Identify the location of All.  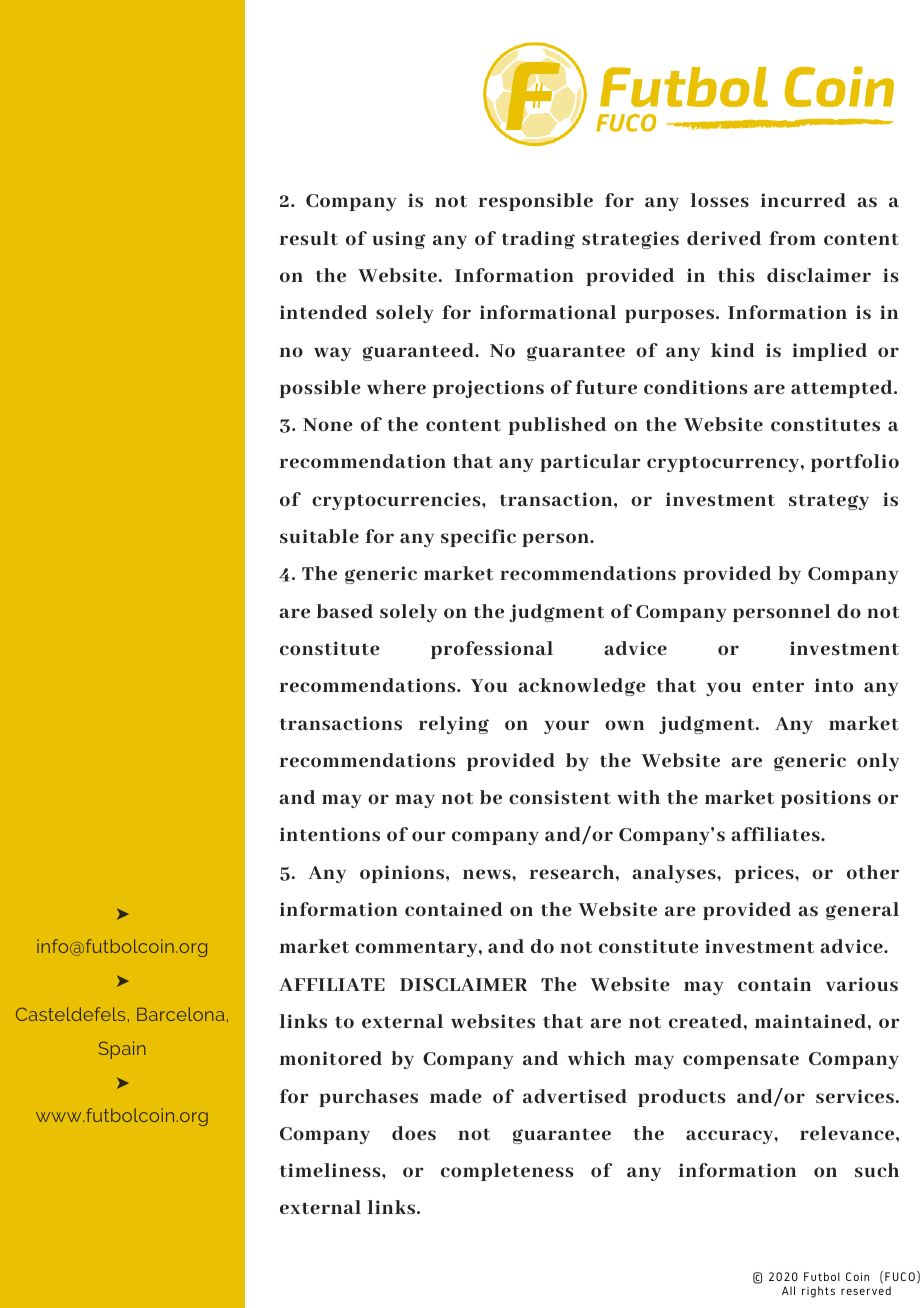
(788, 1290).
